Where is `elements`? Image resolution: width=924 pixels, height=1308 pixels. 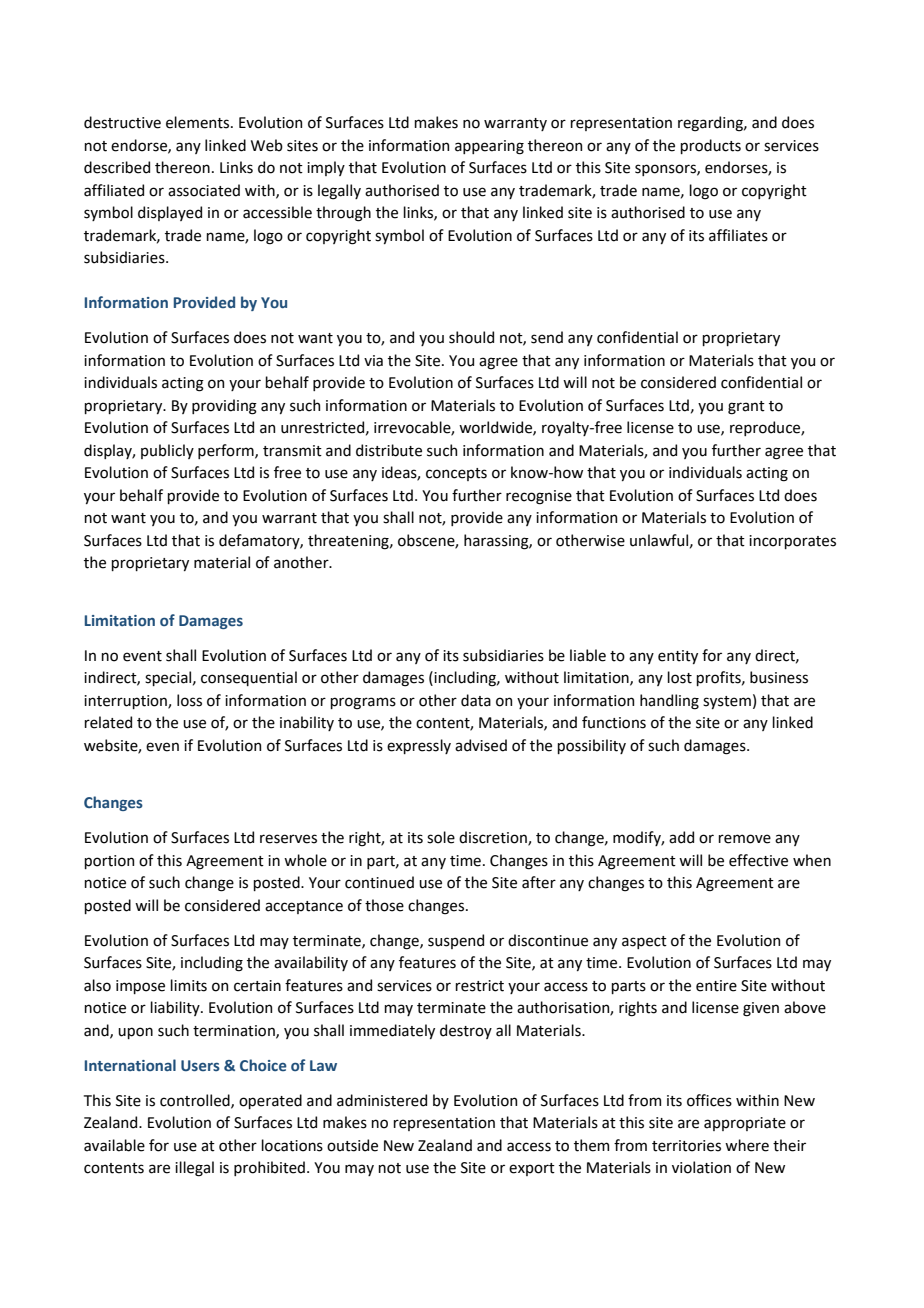 elements is located at coordinates (199, 122).
